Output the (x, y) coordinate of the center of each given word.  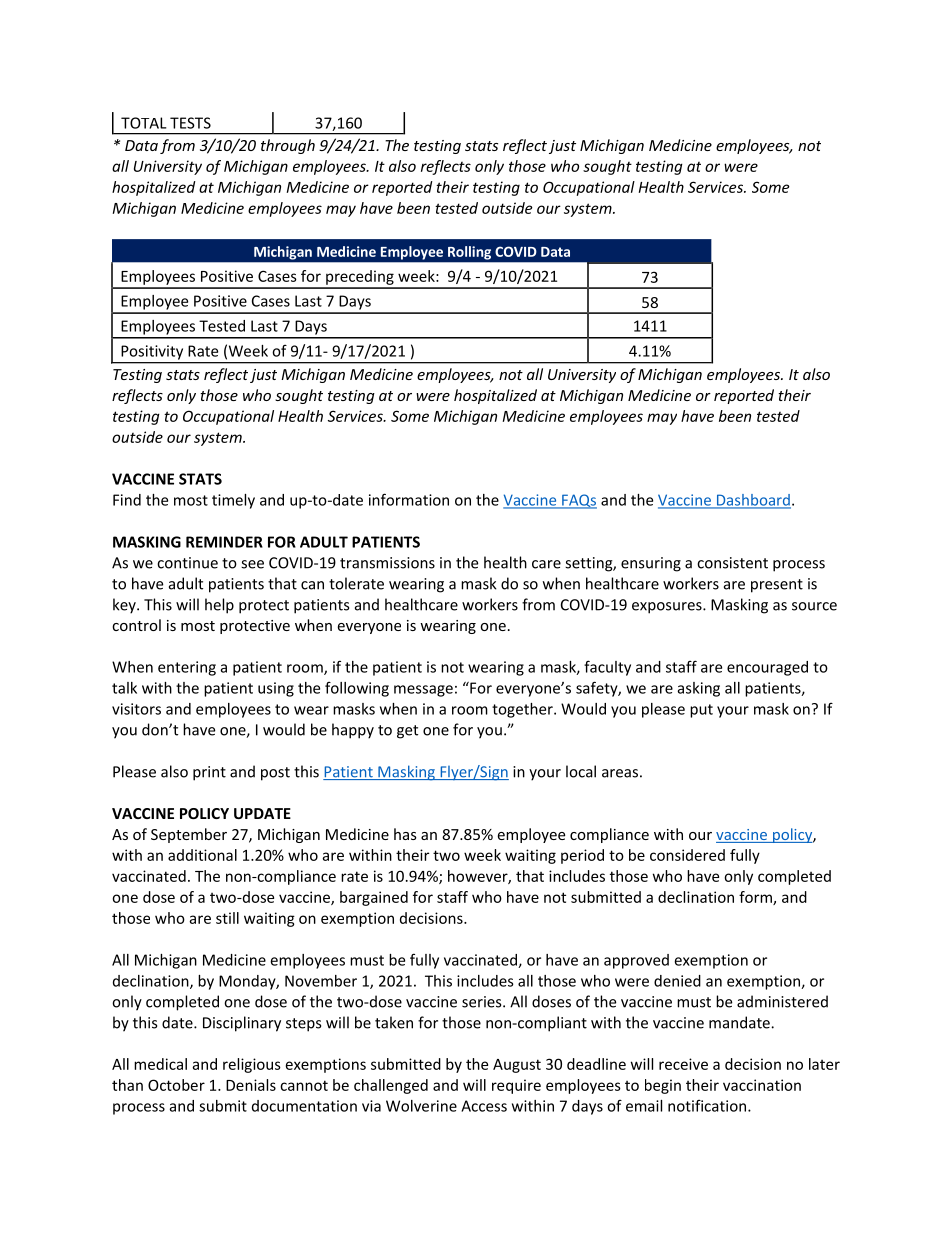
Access (484, 1106)
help (219, 606)
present (777, 586)
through (288, 146)
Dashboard (752, 501)
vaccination (762, 1085)
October (176, 1085)
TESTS (190, 123)
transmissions (387, 563)
